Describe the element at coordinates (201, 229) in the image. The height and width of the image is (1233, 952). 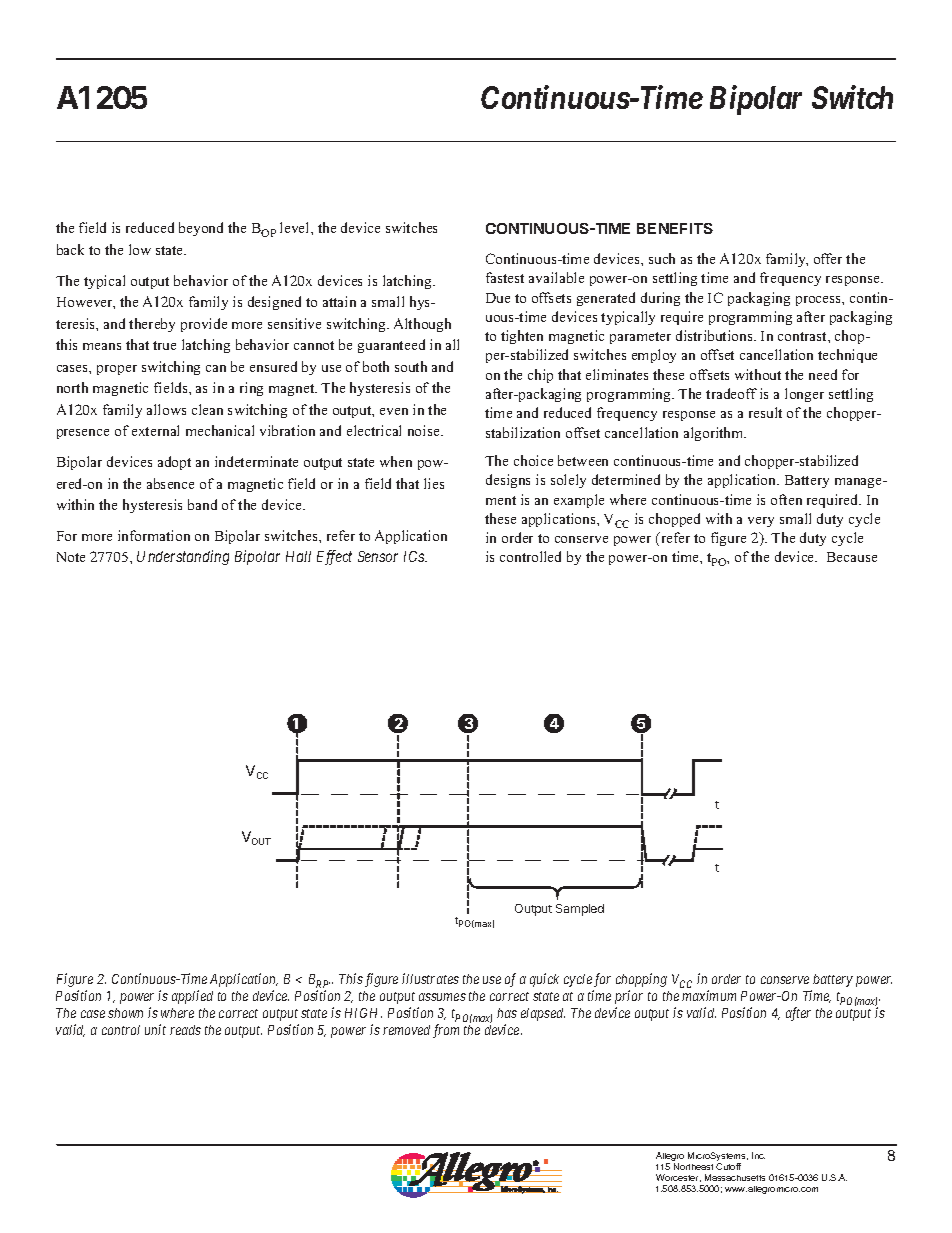
I see `beyond` at that location.
